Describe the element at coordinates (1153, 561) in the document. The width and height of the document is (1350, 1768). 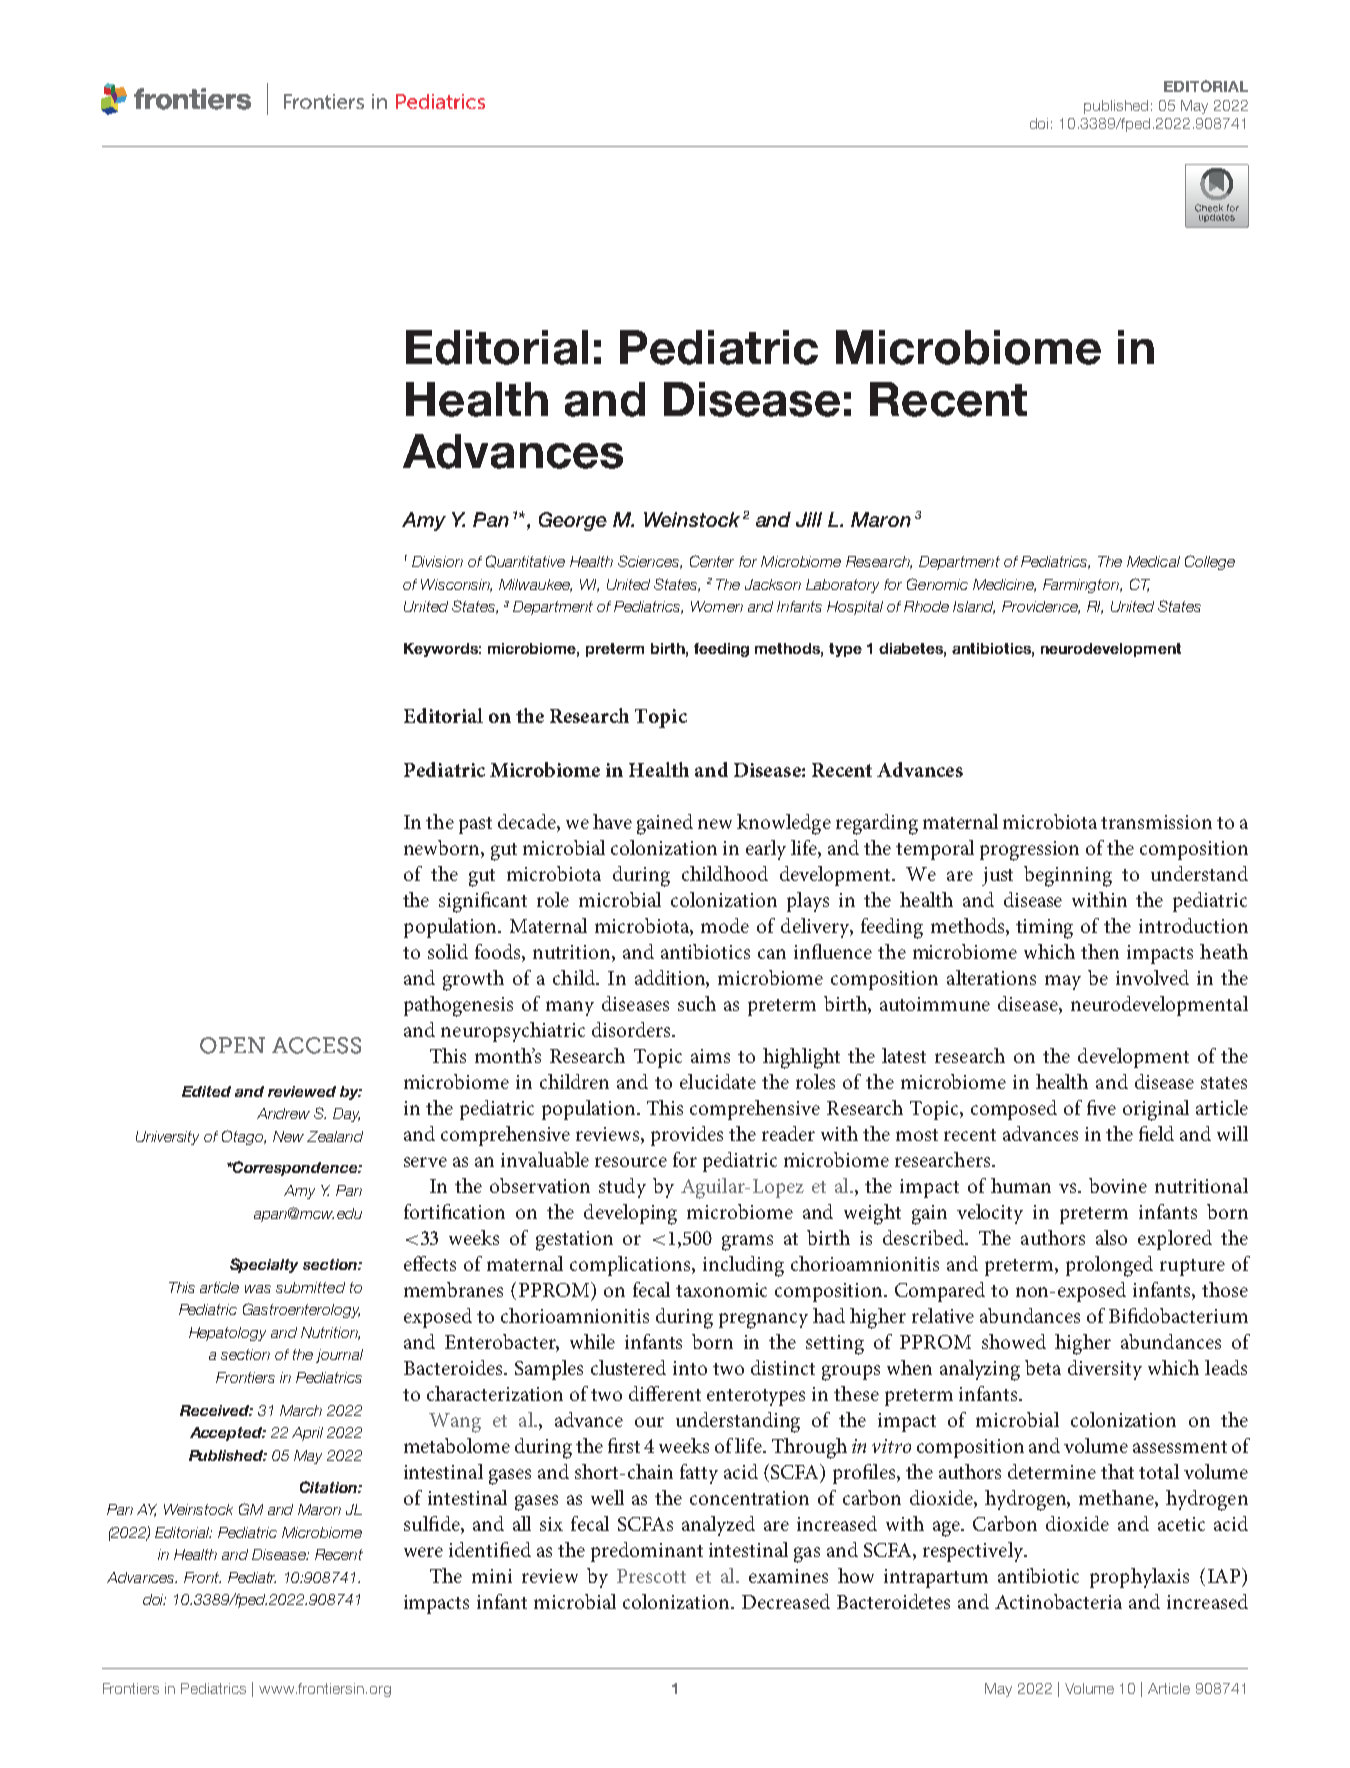
I see `Medical` at that location.
